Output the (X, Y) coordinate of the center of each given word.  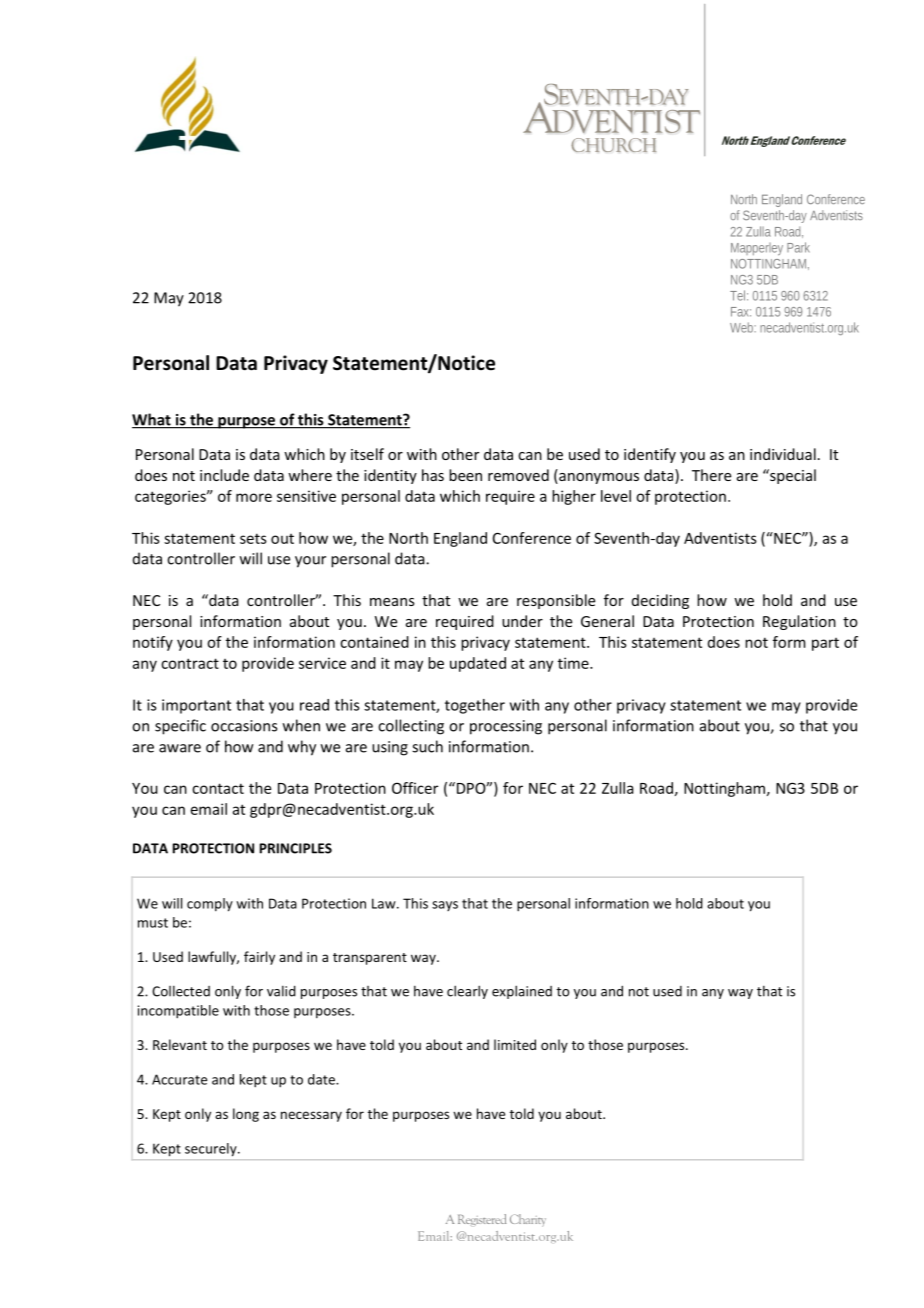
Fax (741, 312)
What (152, 420)
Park (798, 247)
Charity (528, 1220)
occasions (244, 726)
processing (506, 727)
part (825, 644)
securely (212, 1149)
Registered (482, 1220)
